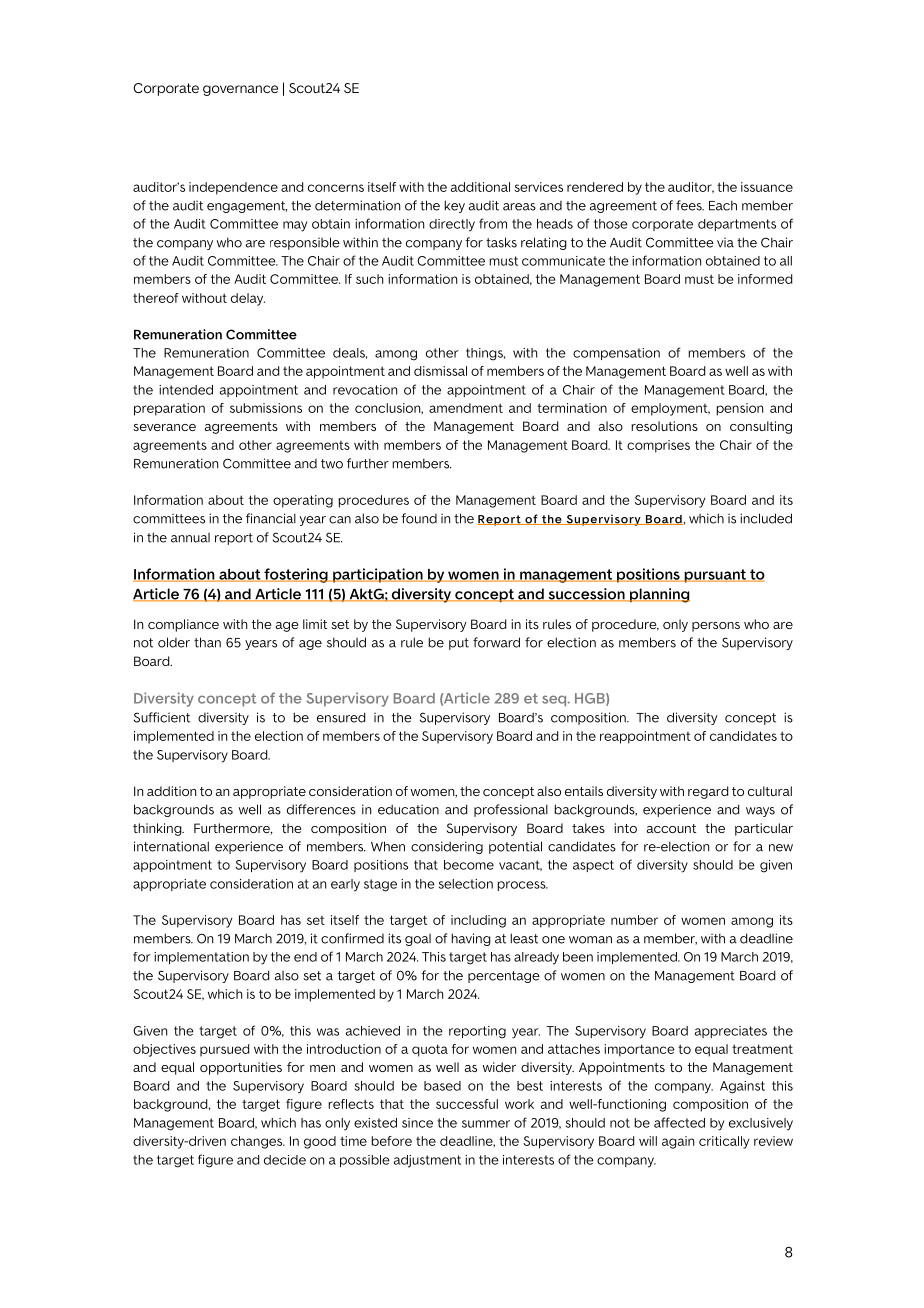  Describe the element at coordinates (240, 90) in the screenshot. I see `governance` at that location.
